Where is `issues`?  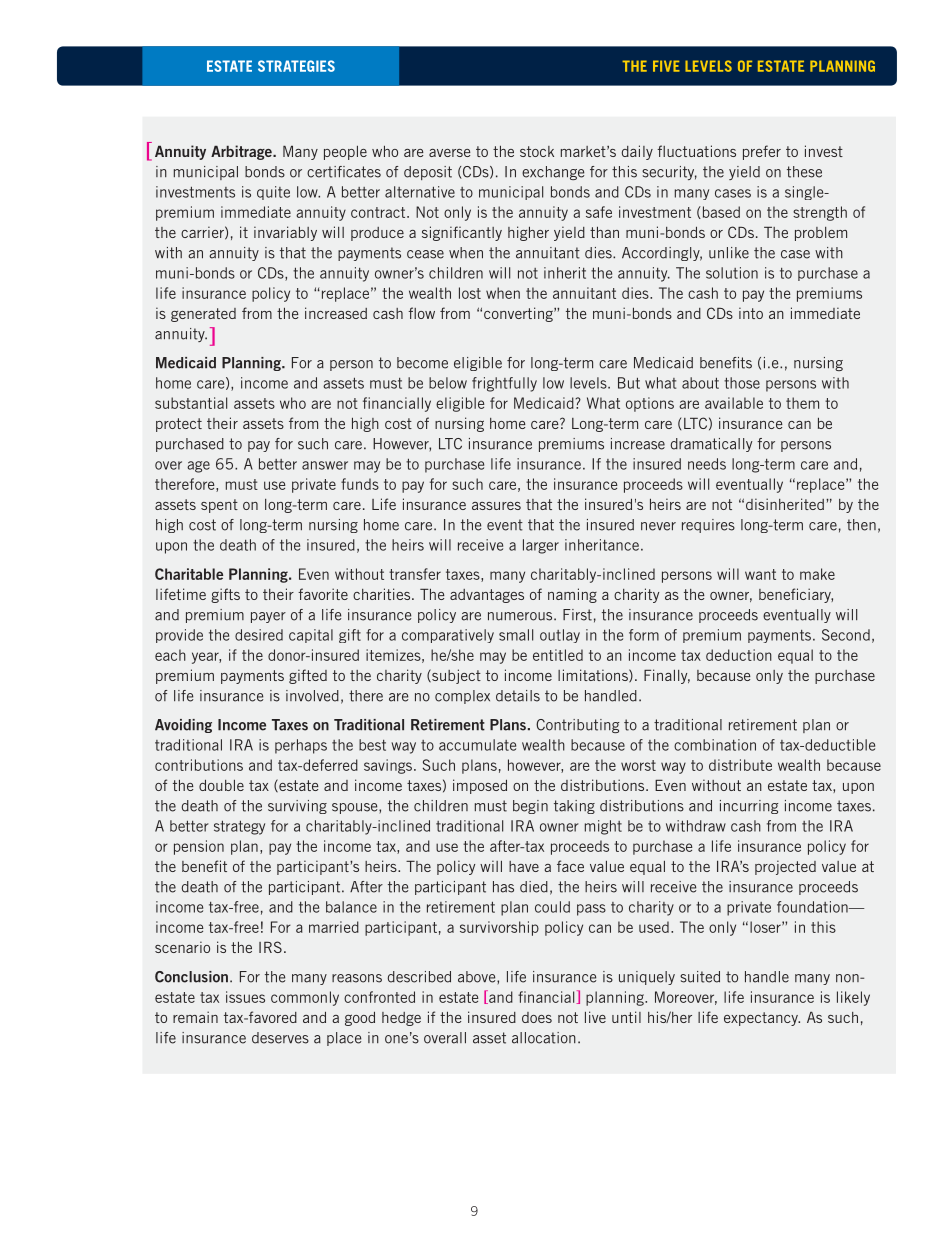
issues is located at coordinates (245, 997).
